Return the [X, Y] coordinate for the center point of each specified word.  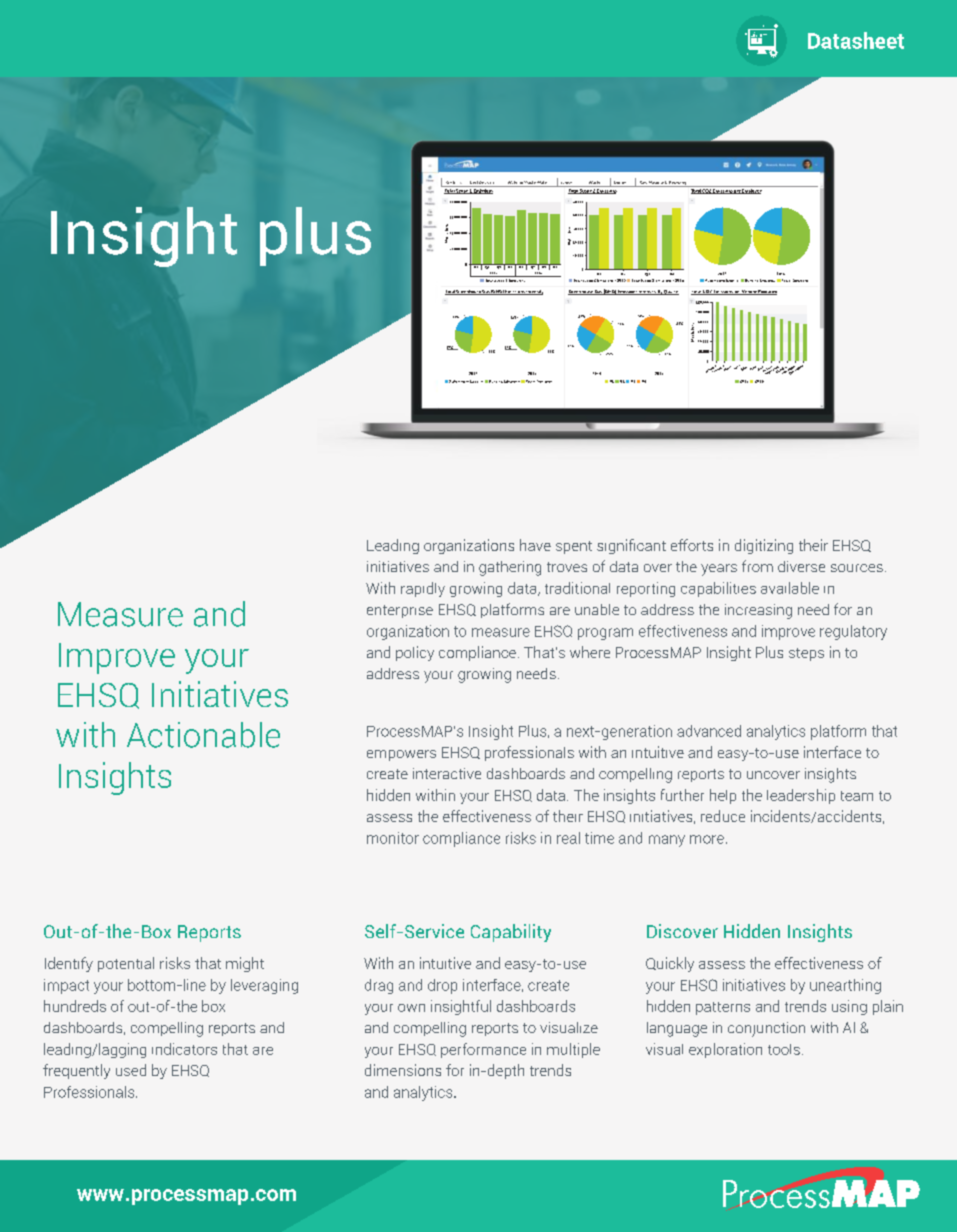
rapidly [423, 589]
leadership [801, 796]
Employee [751, 191]
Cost [474, 182]
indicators [184, 1049]
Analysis [487, 184]
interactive [447, 773]
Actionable [203, 735]
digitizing [764, 546]
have [535, 545]
